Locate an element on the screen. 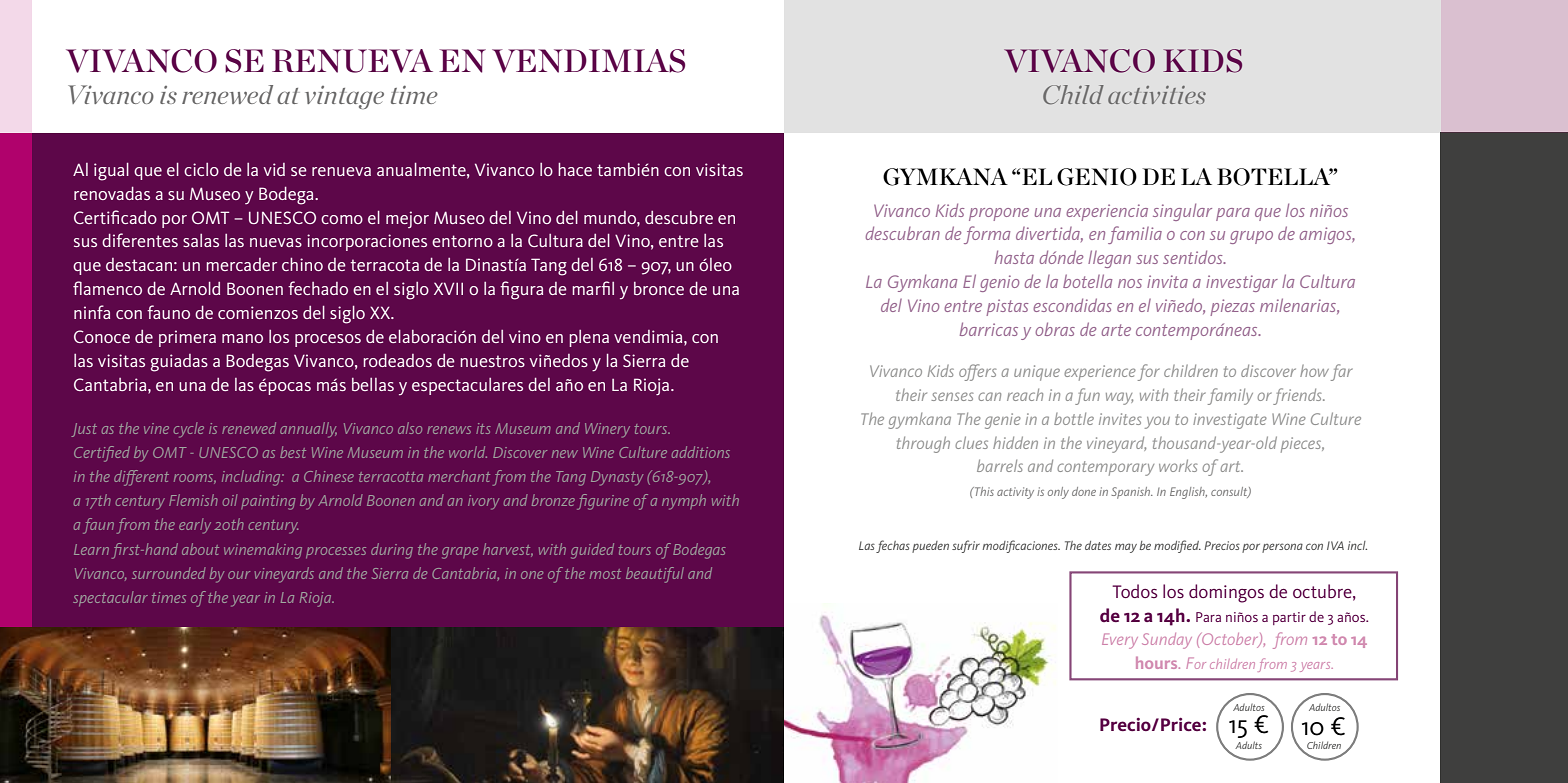  vintage is located at coordinates (344, 97).
